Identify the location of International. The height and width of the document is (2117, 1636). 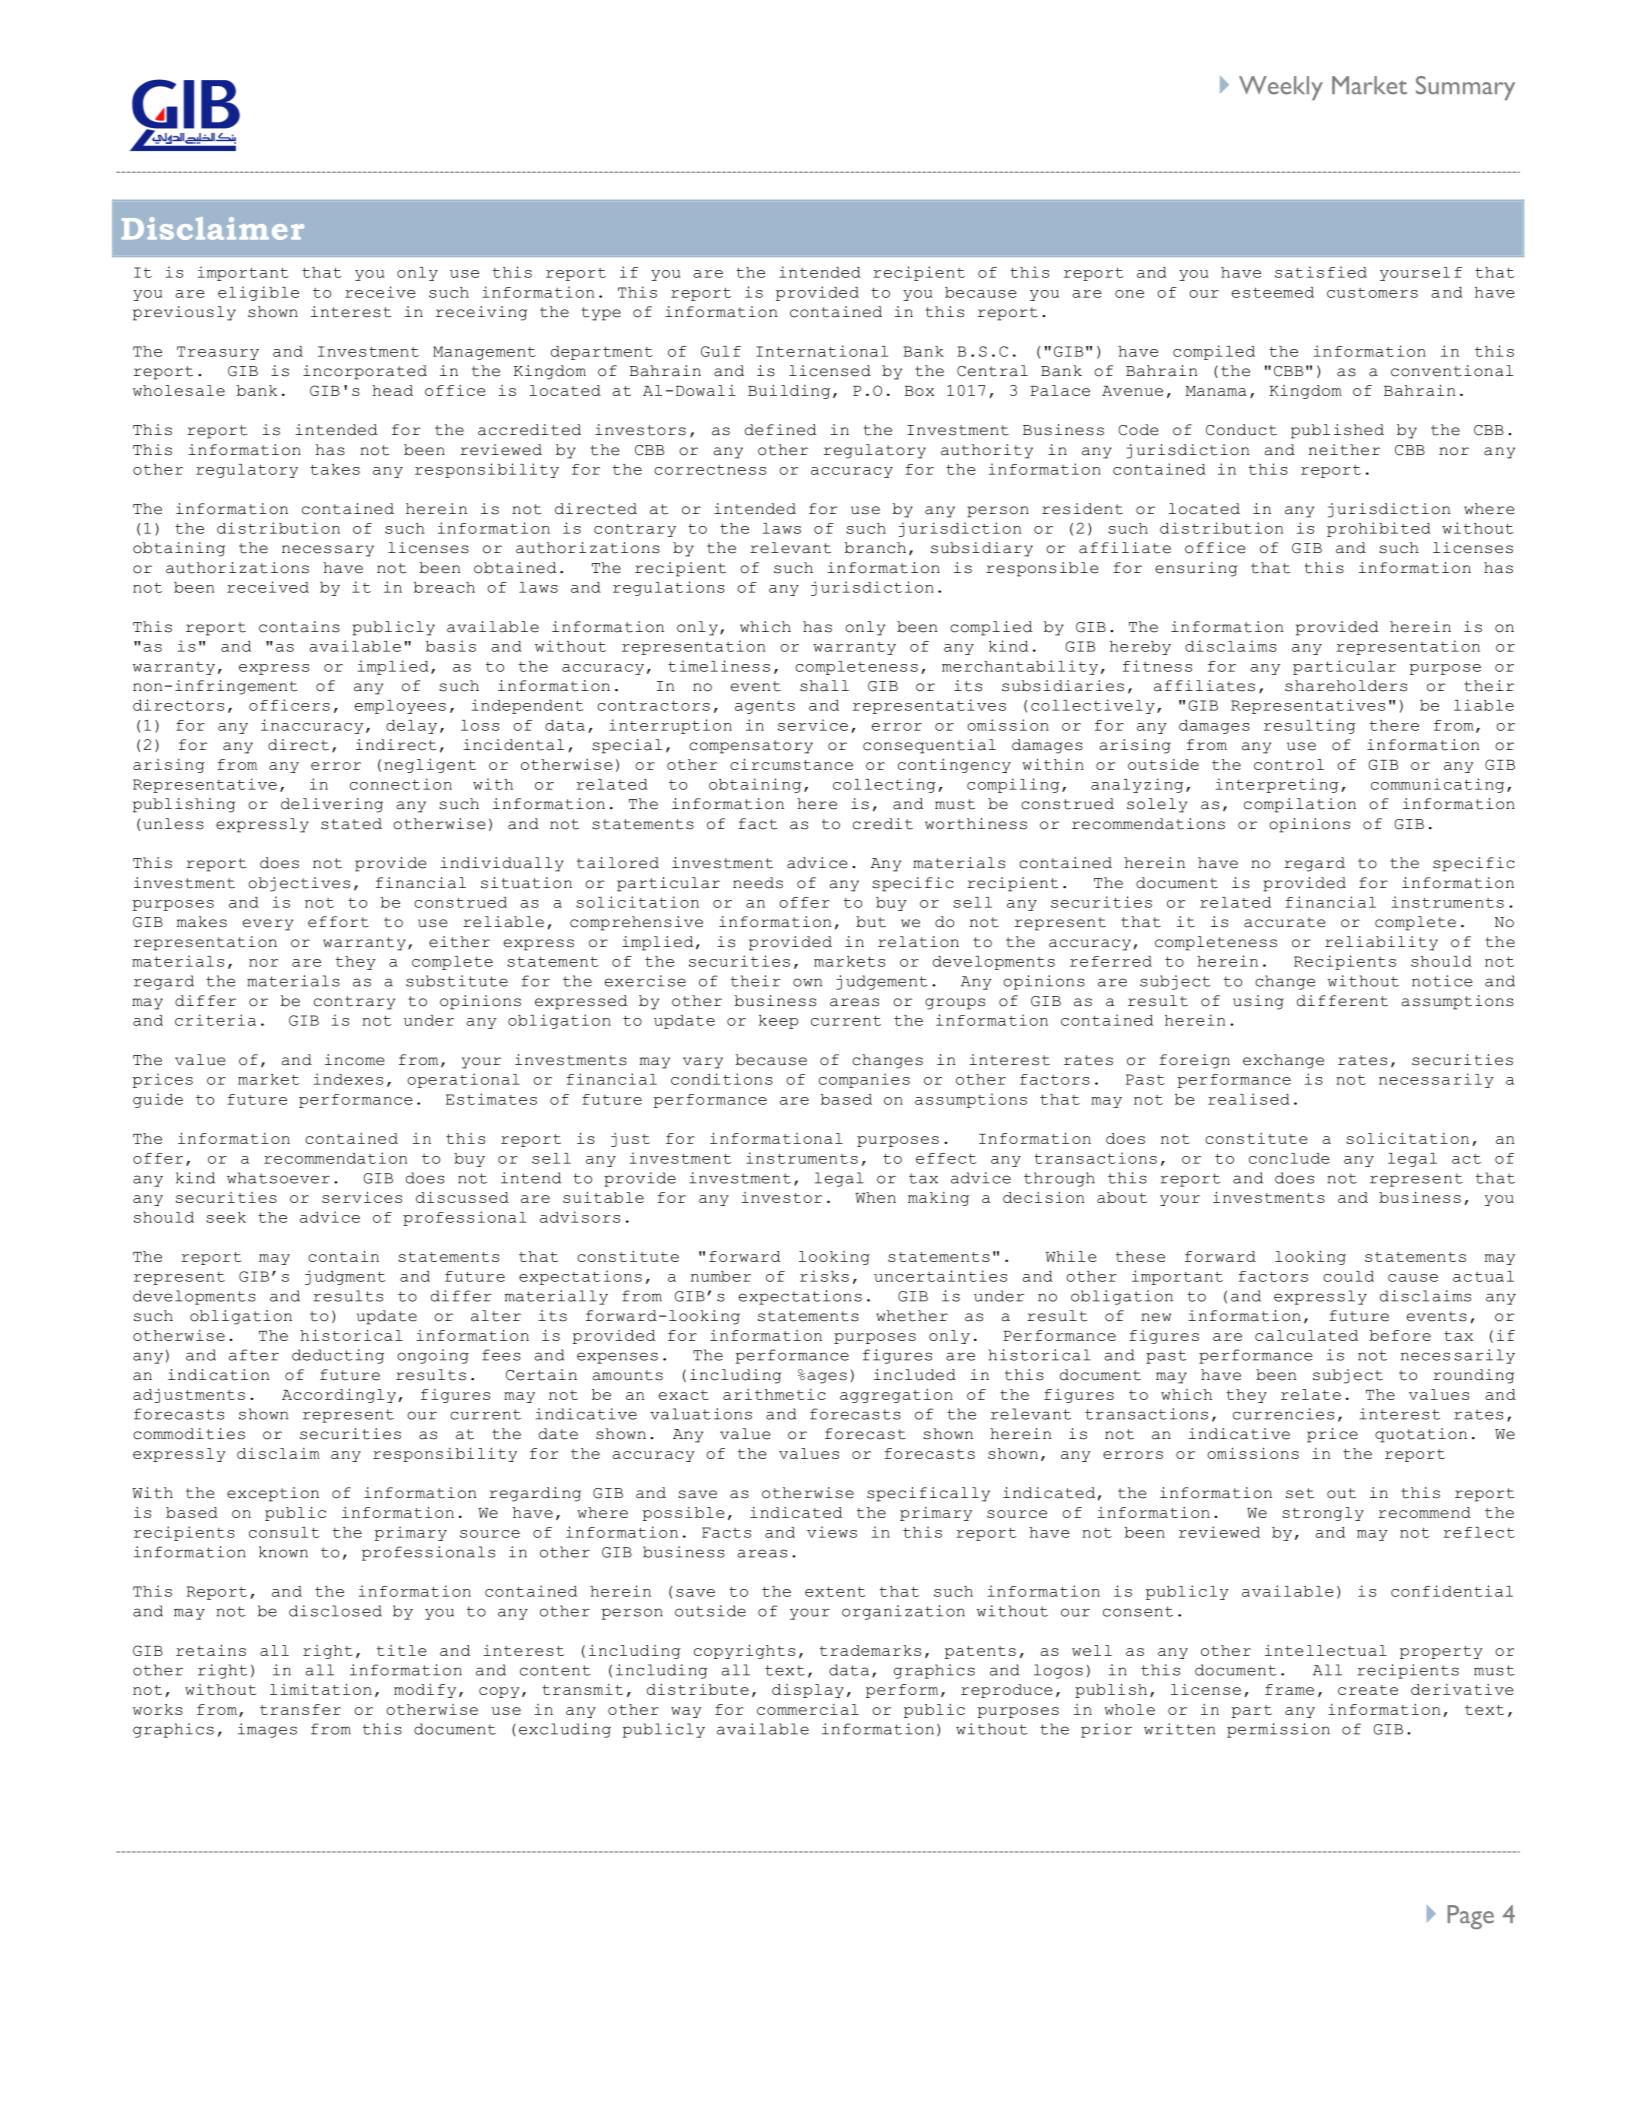
(822, 351).
